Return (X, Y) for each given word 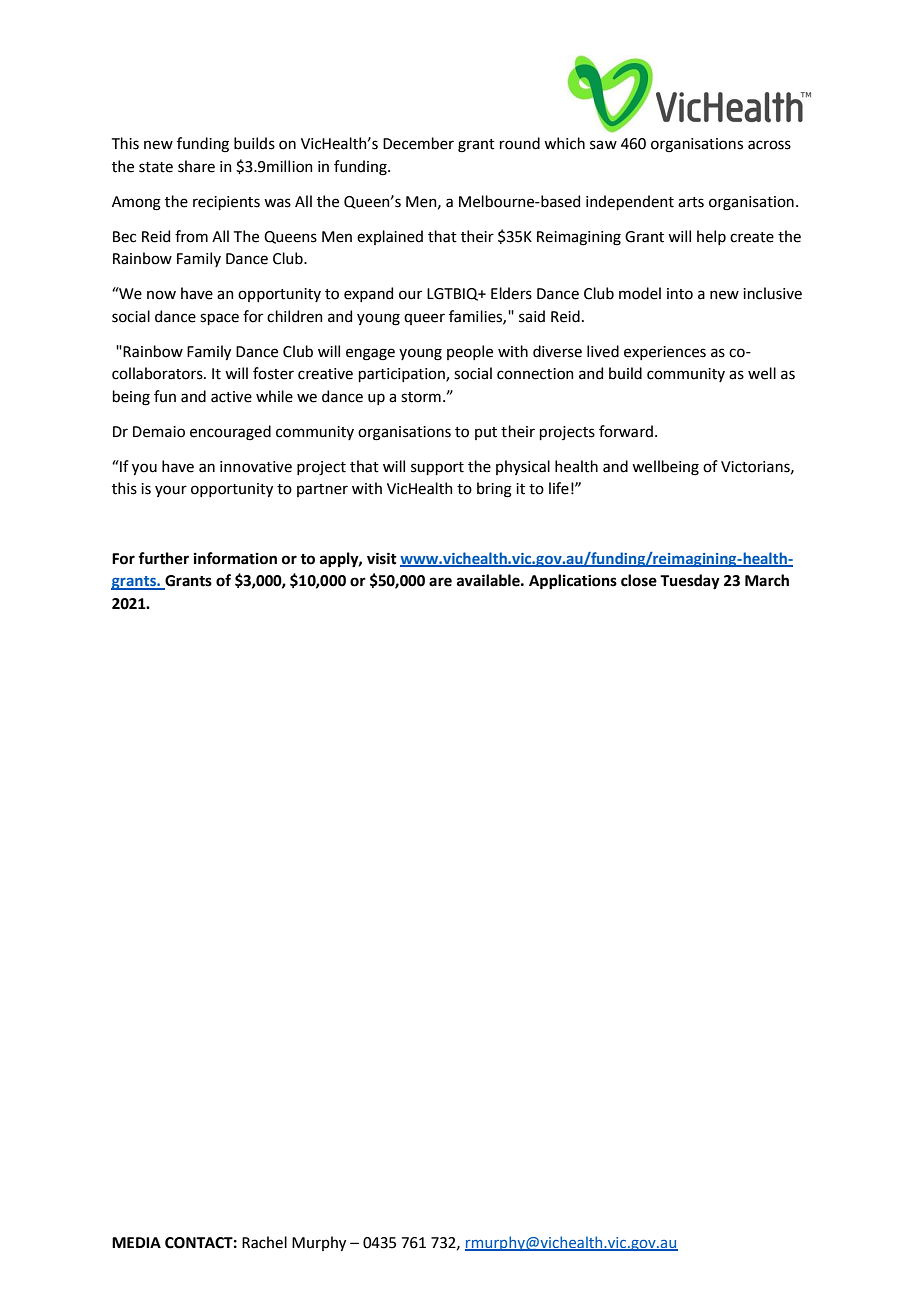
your (171, 491)
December (418, 143)
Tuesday (690, 582)
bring (494, 490)
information (235, 558)
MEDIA (136, 1242)
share (196, 166)
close (639, 580)
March (767, 580)
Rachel (264, 1242)
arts (691, 202)
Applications (573, 582)
